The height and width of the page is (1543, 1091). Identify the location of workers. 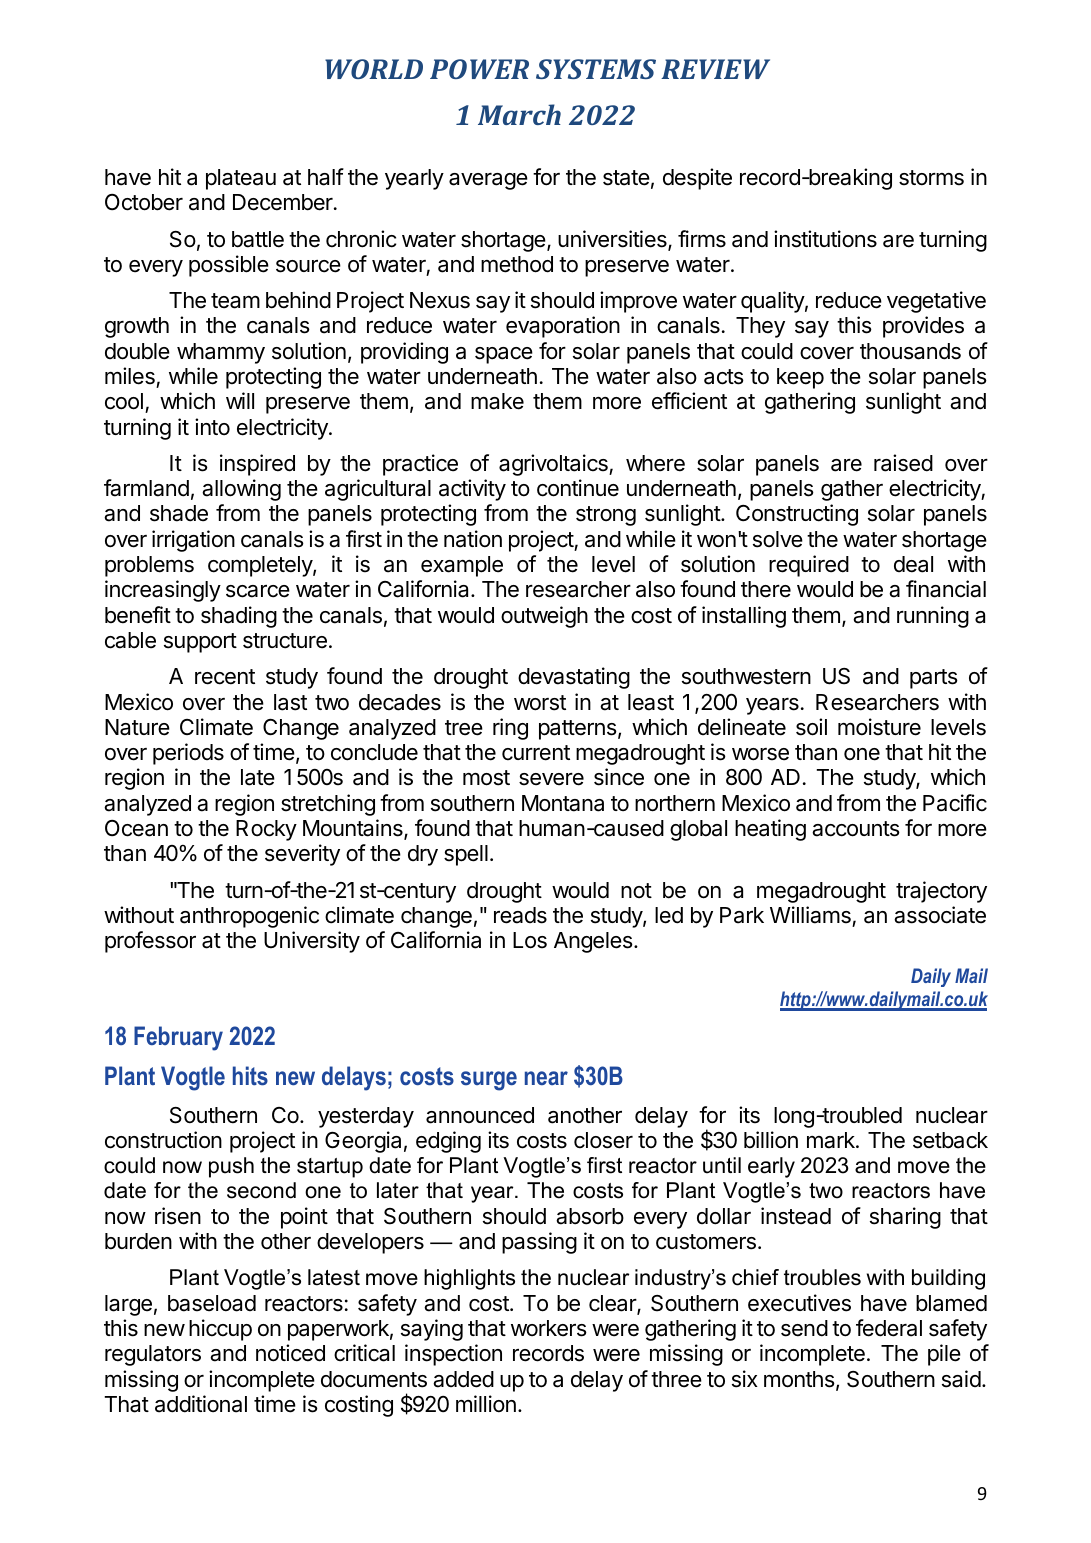
(549, 1328).
